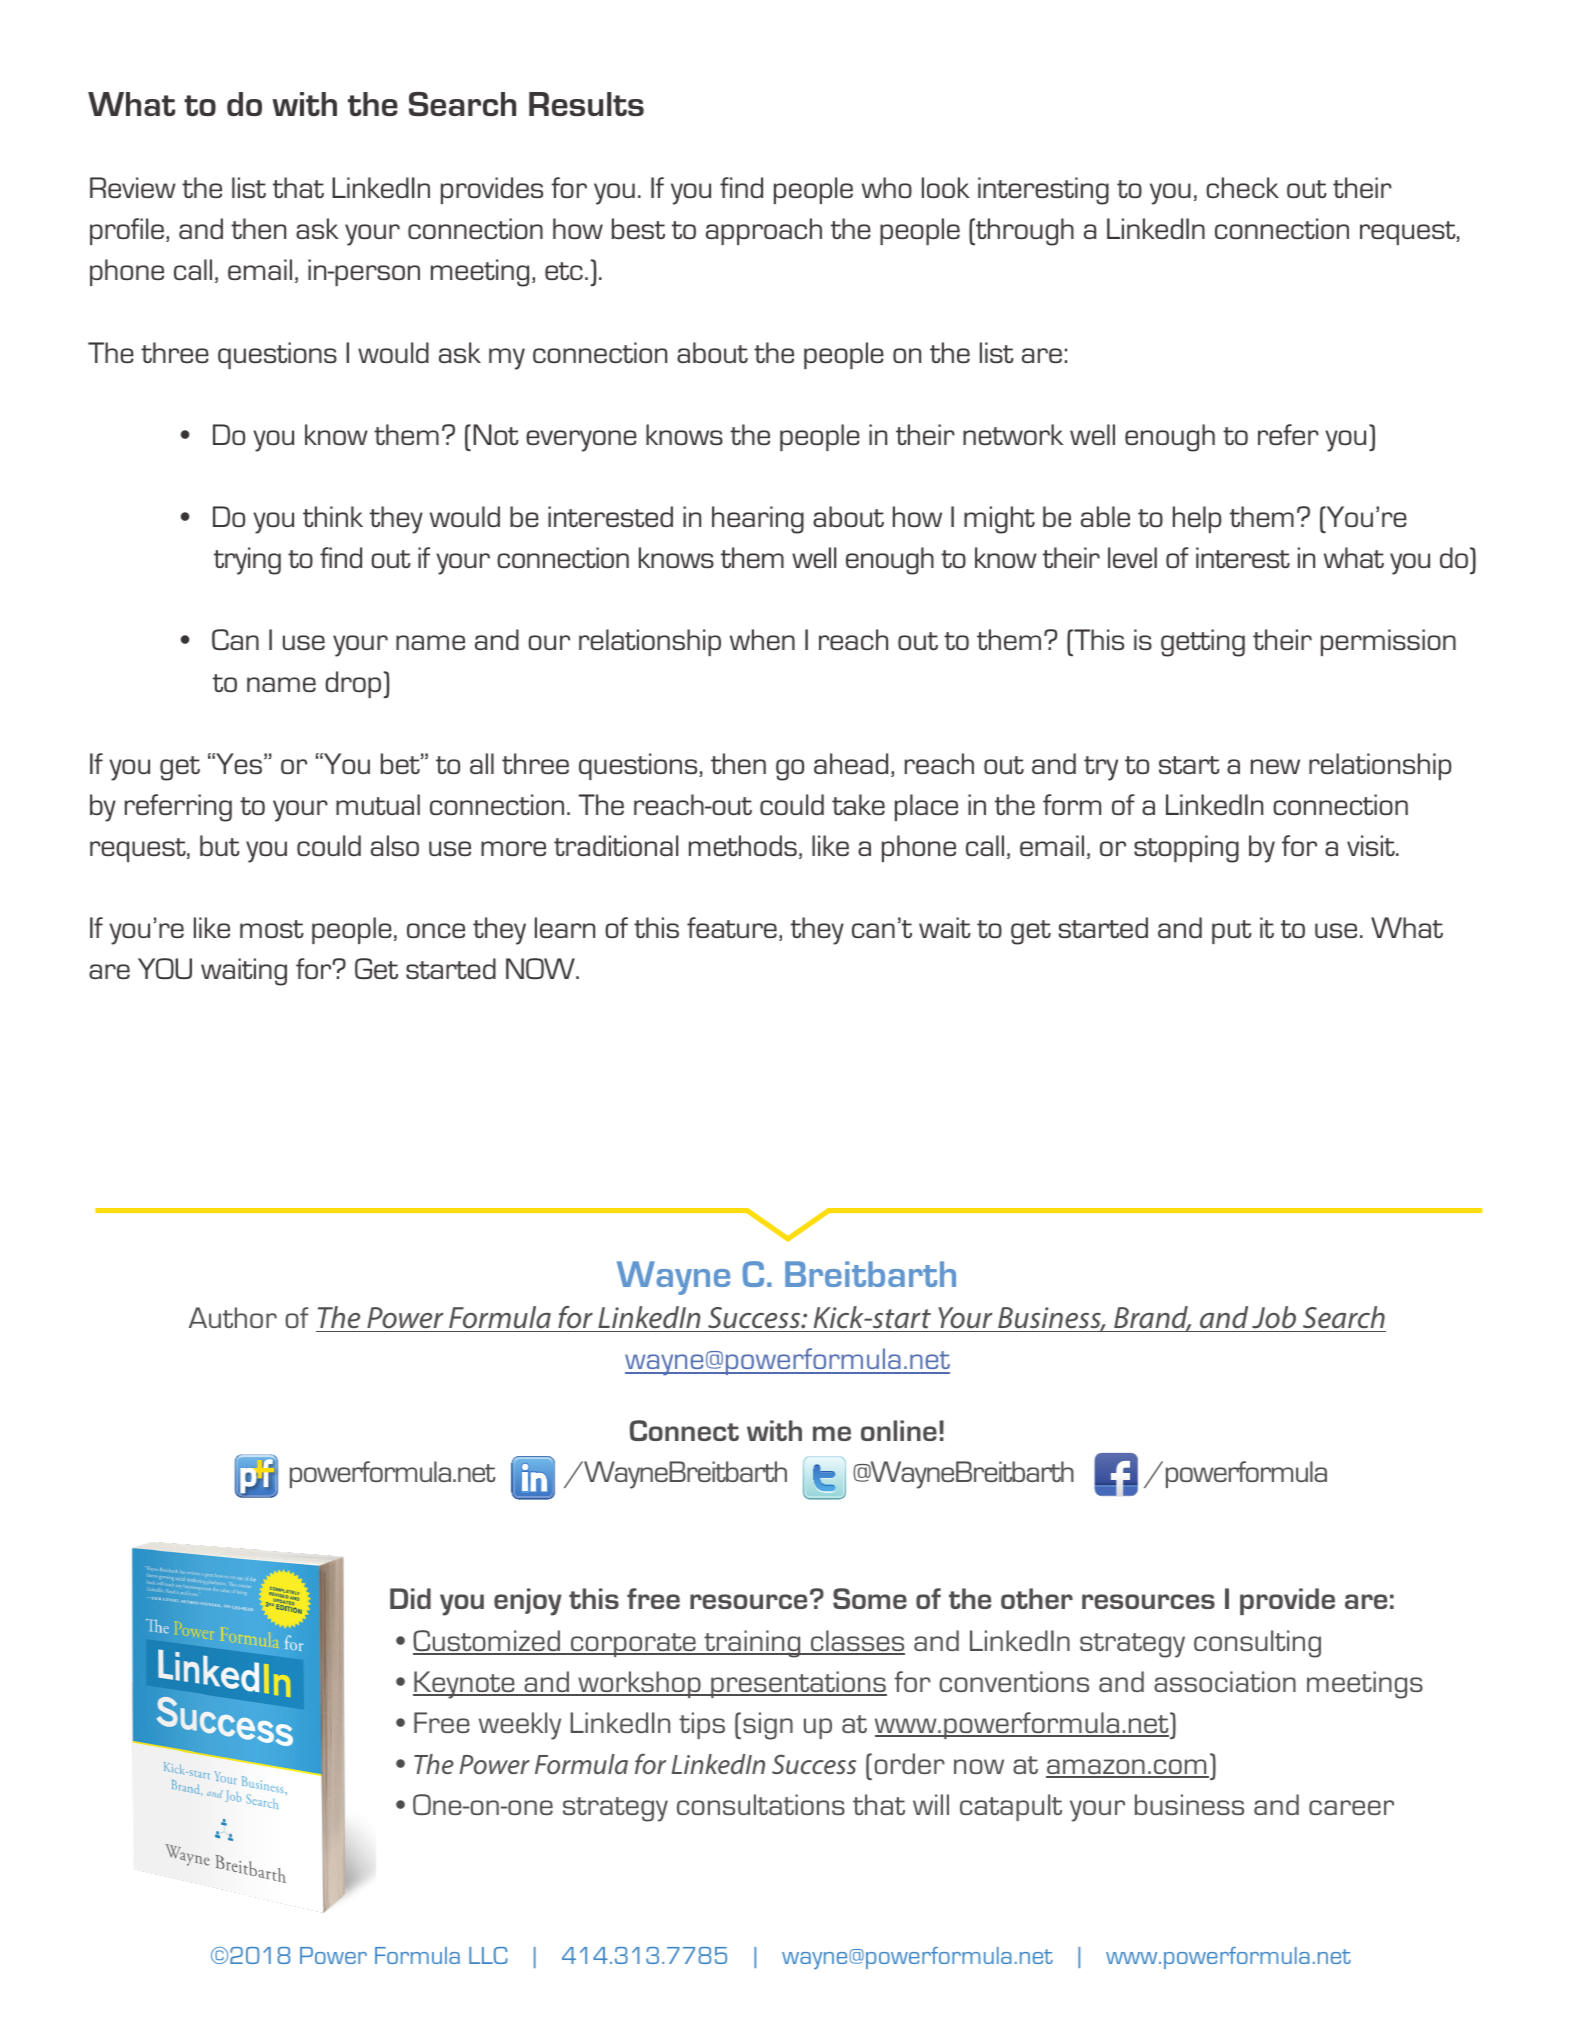 The height and width of the screenshot is (2035, 1572). I want to click on Job, so click(1274, 1317).
